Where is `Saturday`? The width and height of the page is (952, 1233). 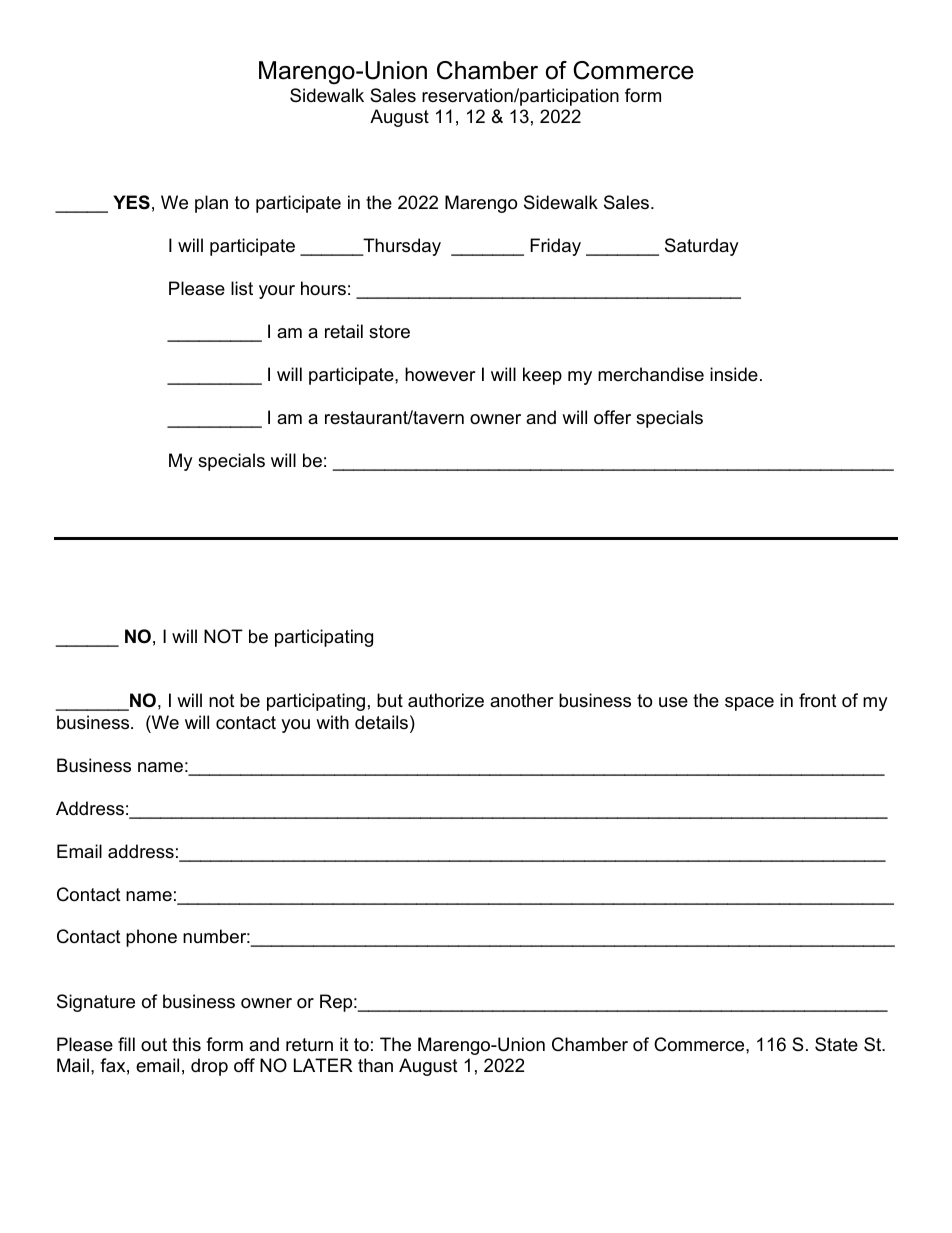
Saturday is located at coordinates (702, 247).
